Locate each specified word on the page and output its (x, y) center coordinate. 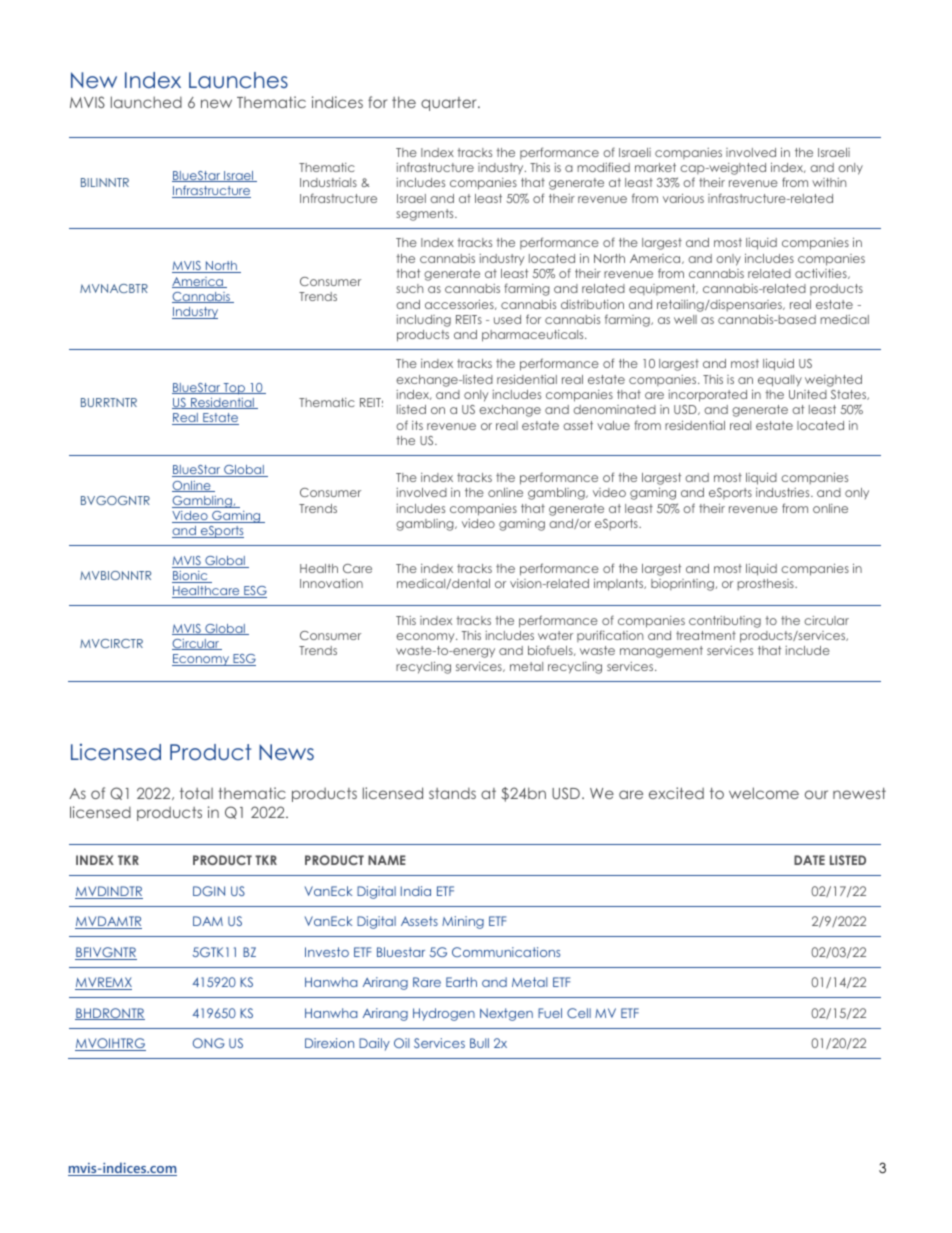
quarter (450, 104)
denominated (614, 409)
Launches (238, 80)
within (829, 182)
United (808, 394)
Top (234, 389)
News (286, 752)
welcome (764, 793)
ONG (209, 1043)
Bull (479, 1043)
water (555, 635)
